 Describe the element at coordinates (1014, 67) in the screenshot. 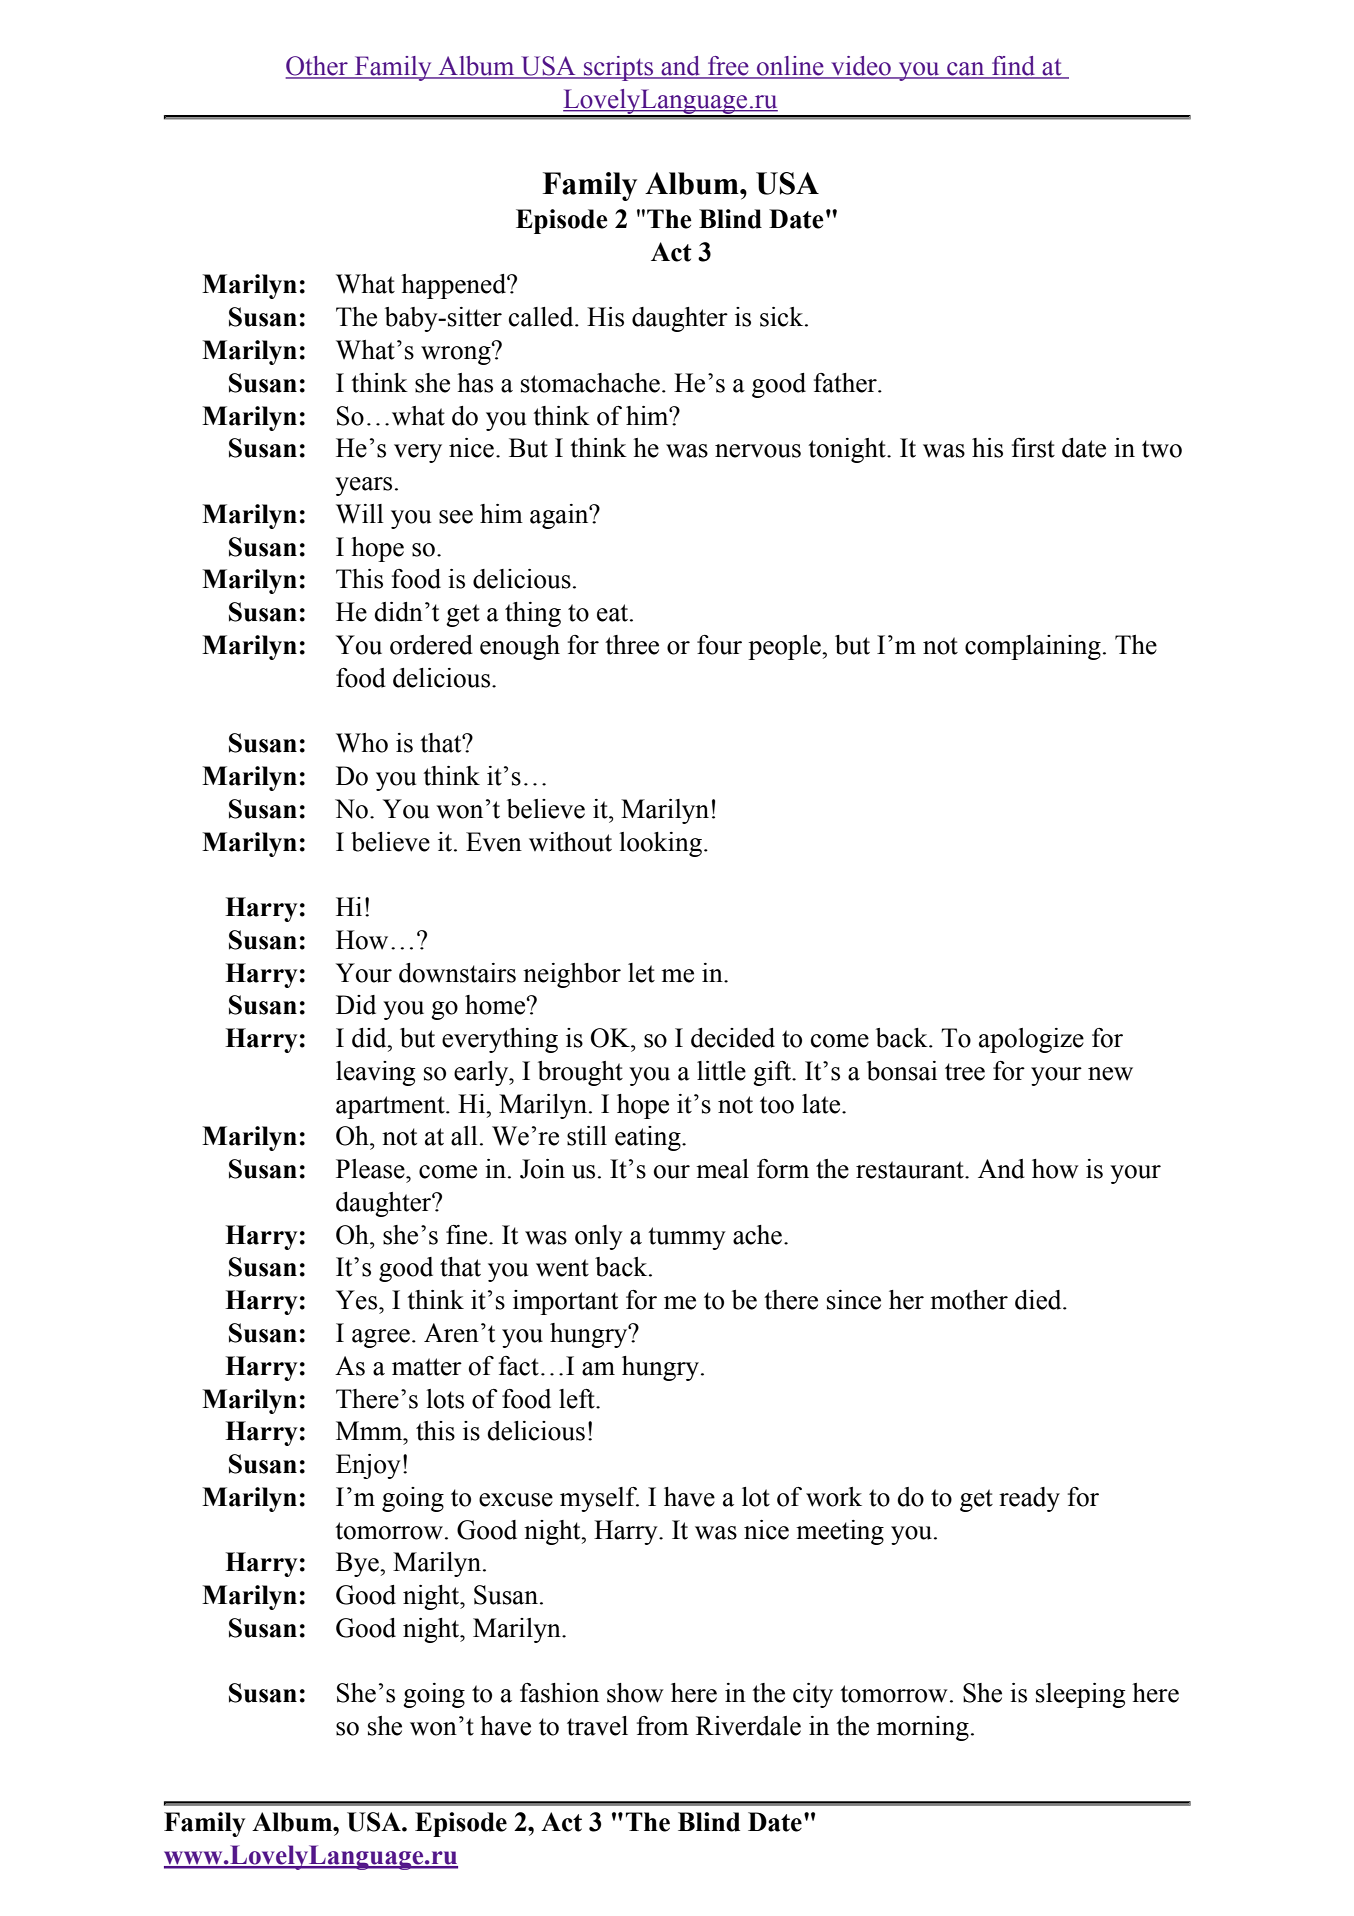

I see `find` at that location.
